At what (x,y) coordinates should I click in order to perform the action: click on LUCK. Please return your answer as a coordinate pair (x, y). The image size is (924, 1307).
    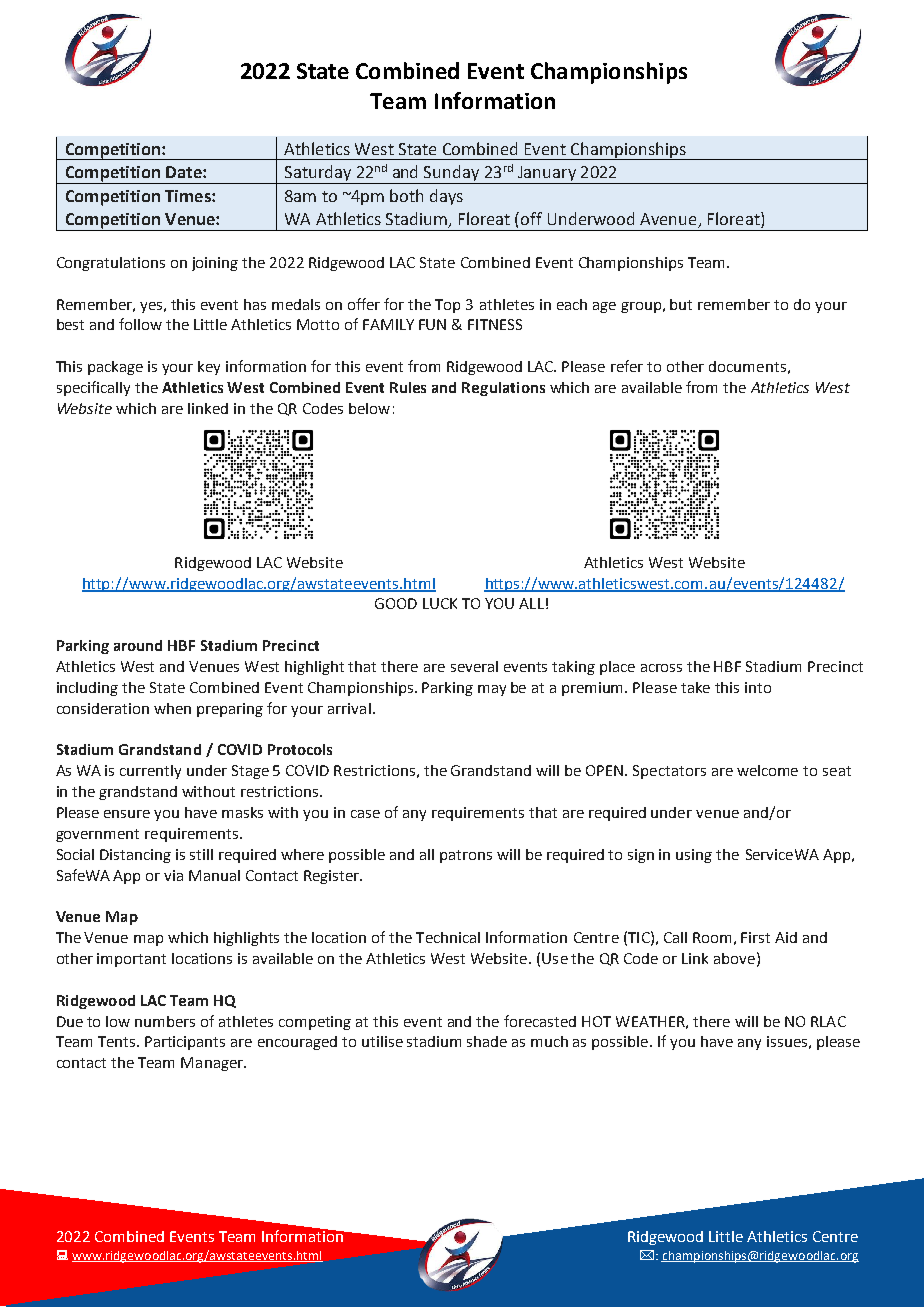
    Looking at the image, I should click on (440, 603).
